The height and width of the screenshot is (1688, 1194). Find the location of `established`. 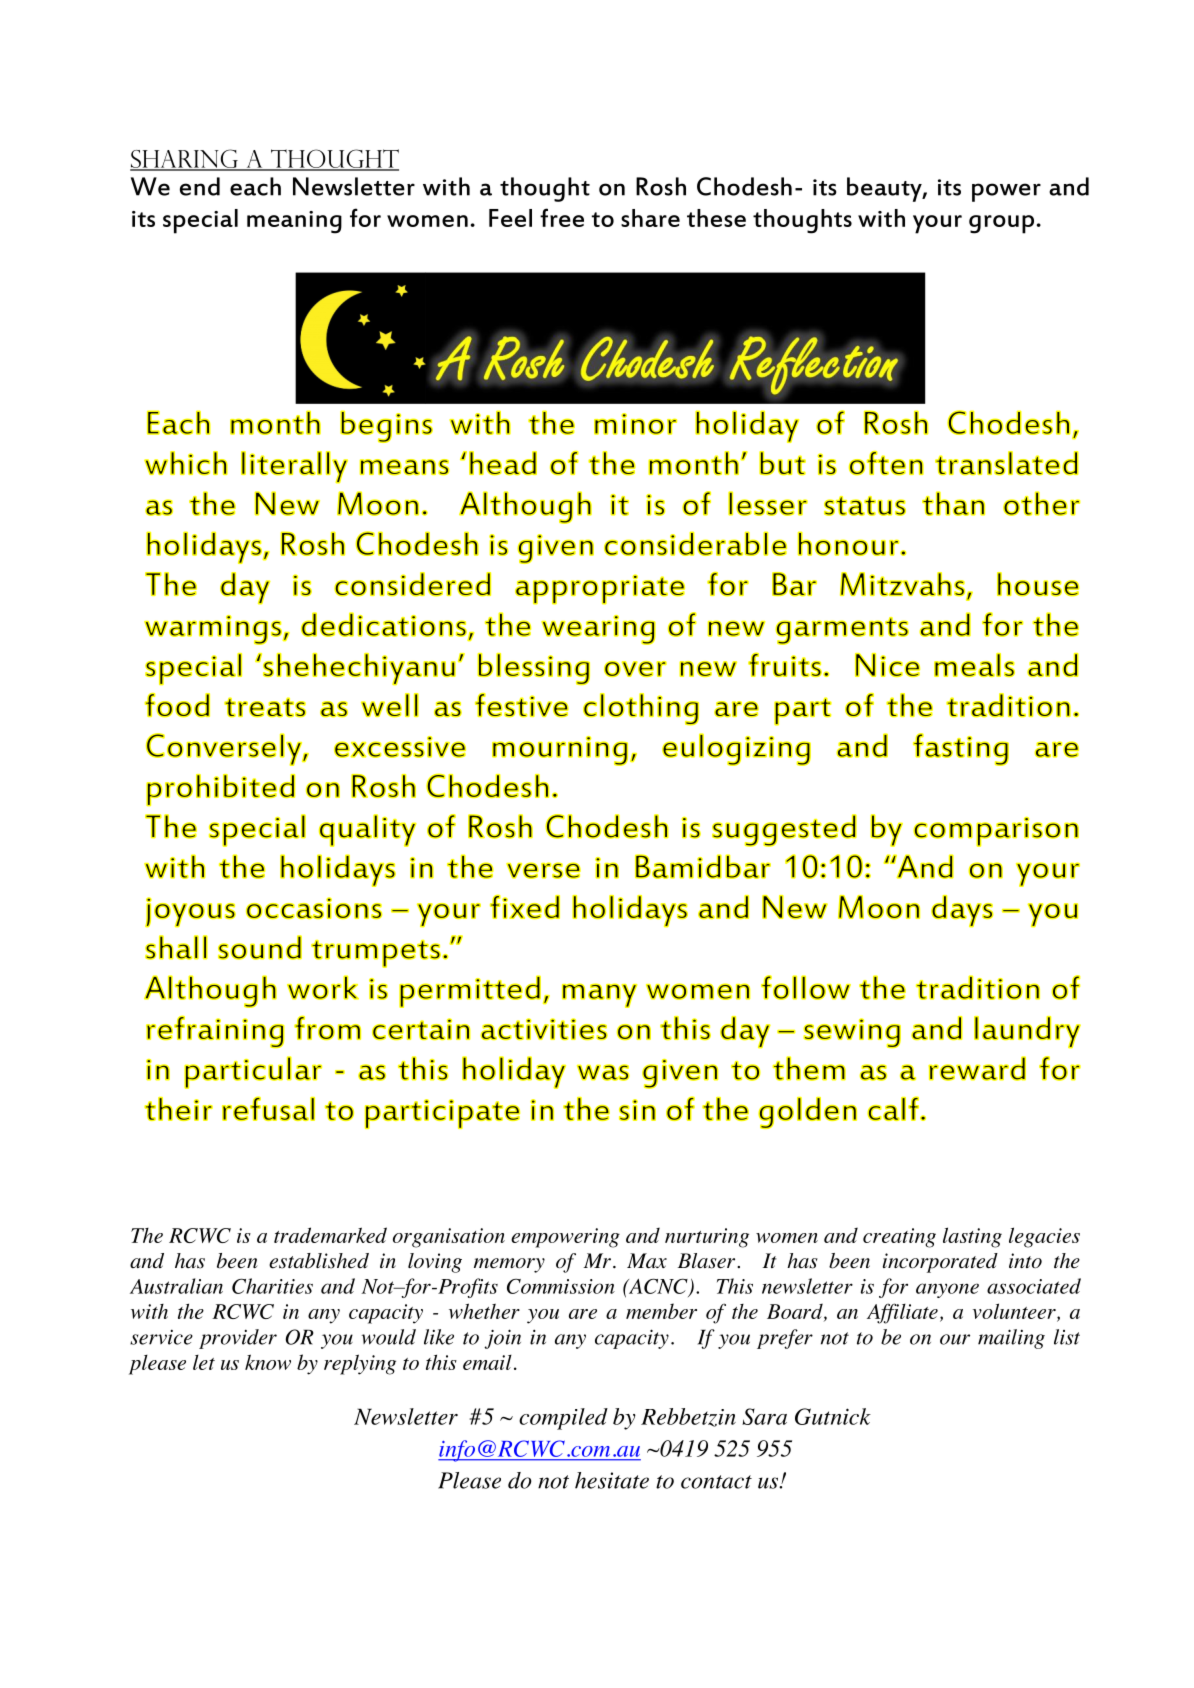

established is located at coordinates (319, 1261).
